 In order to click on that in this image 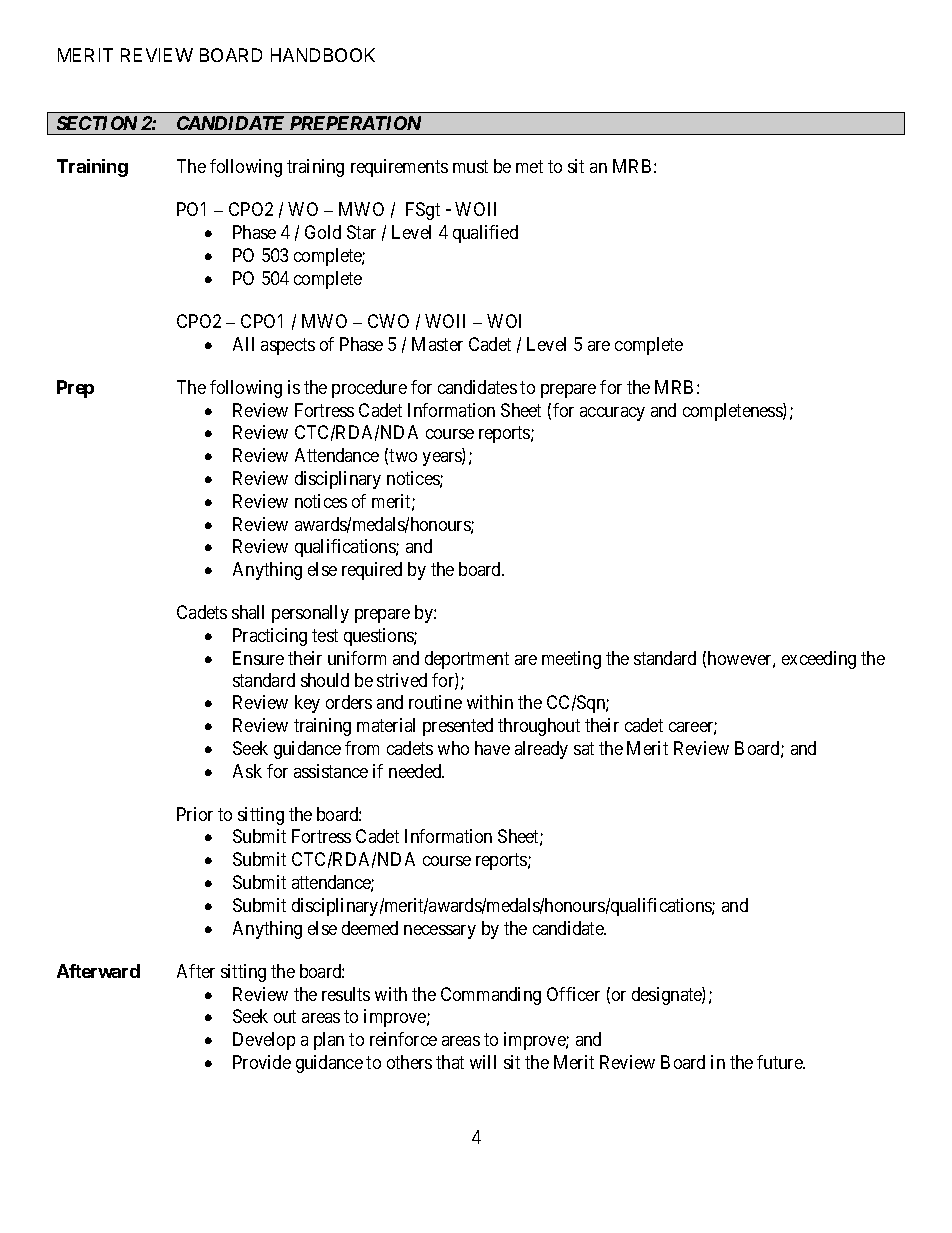, I will do `click(450, 1062)`.
